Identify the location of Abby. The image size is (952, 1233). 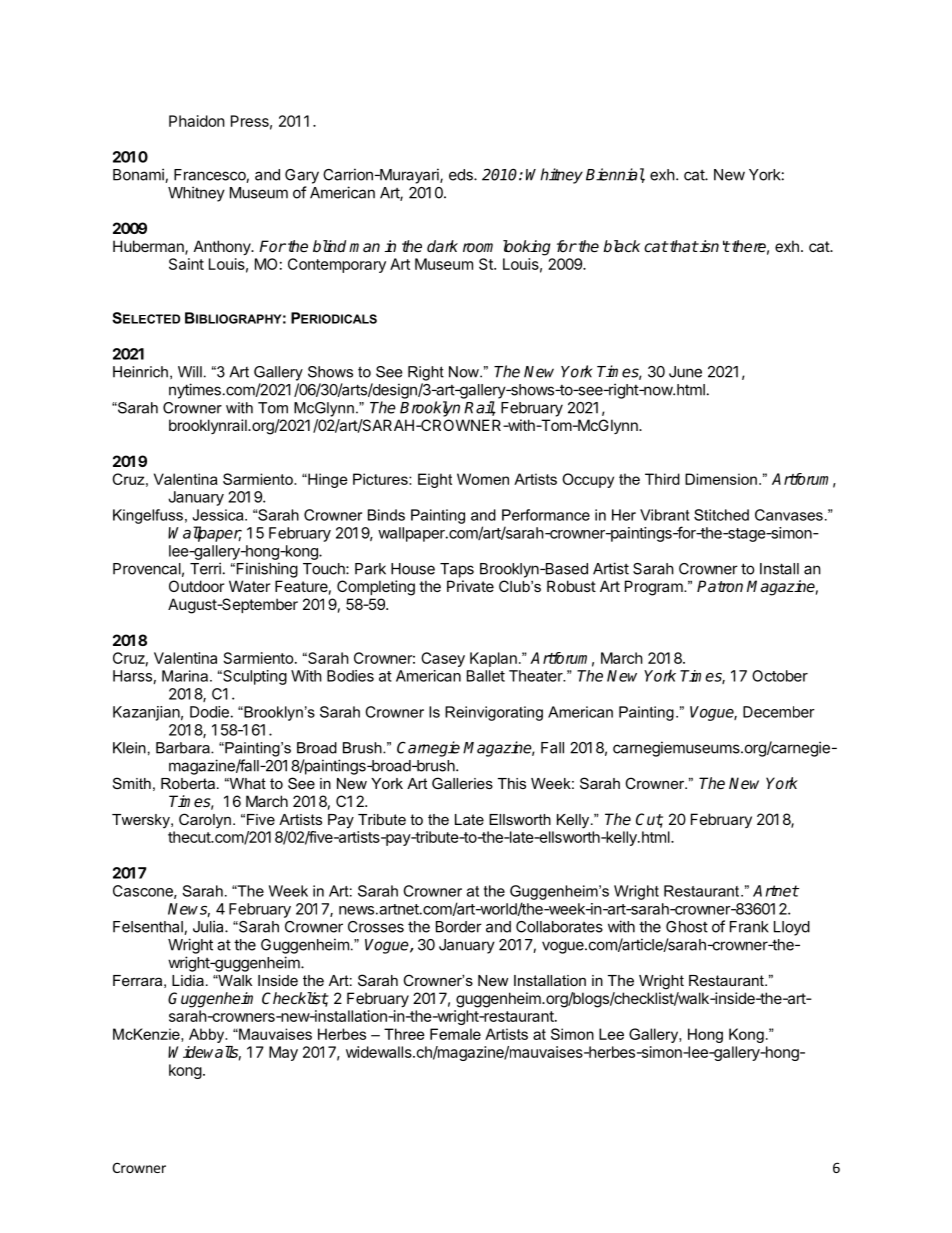
(208, 1035).
